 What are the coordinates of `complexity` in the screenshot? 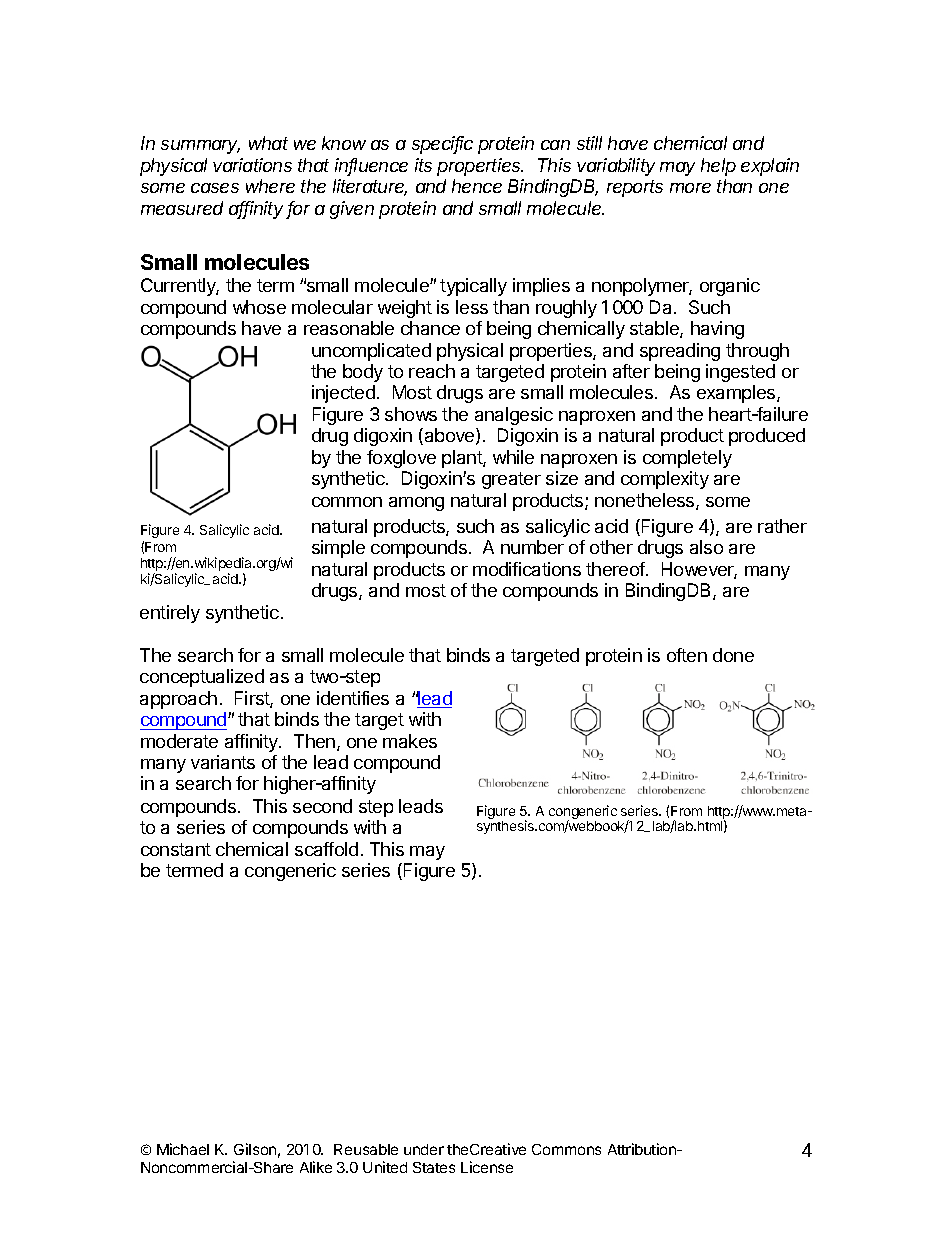 It's located at (665, 480).
